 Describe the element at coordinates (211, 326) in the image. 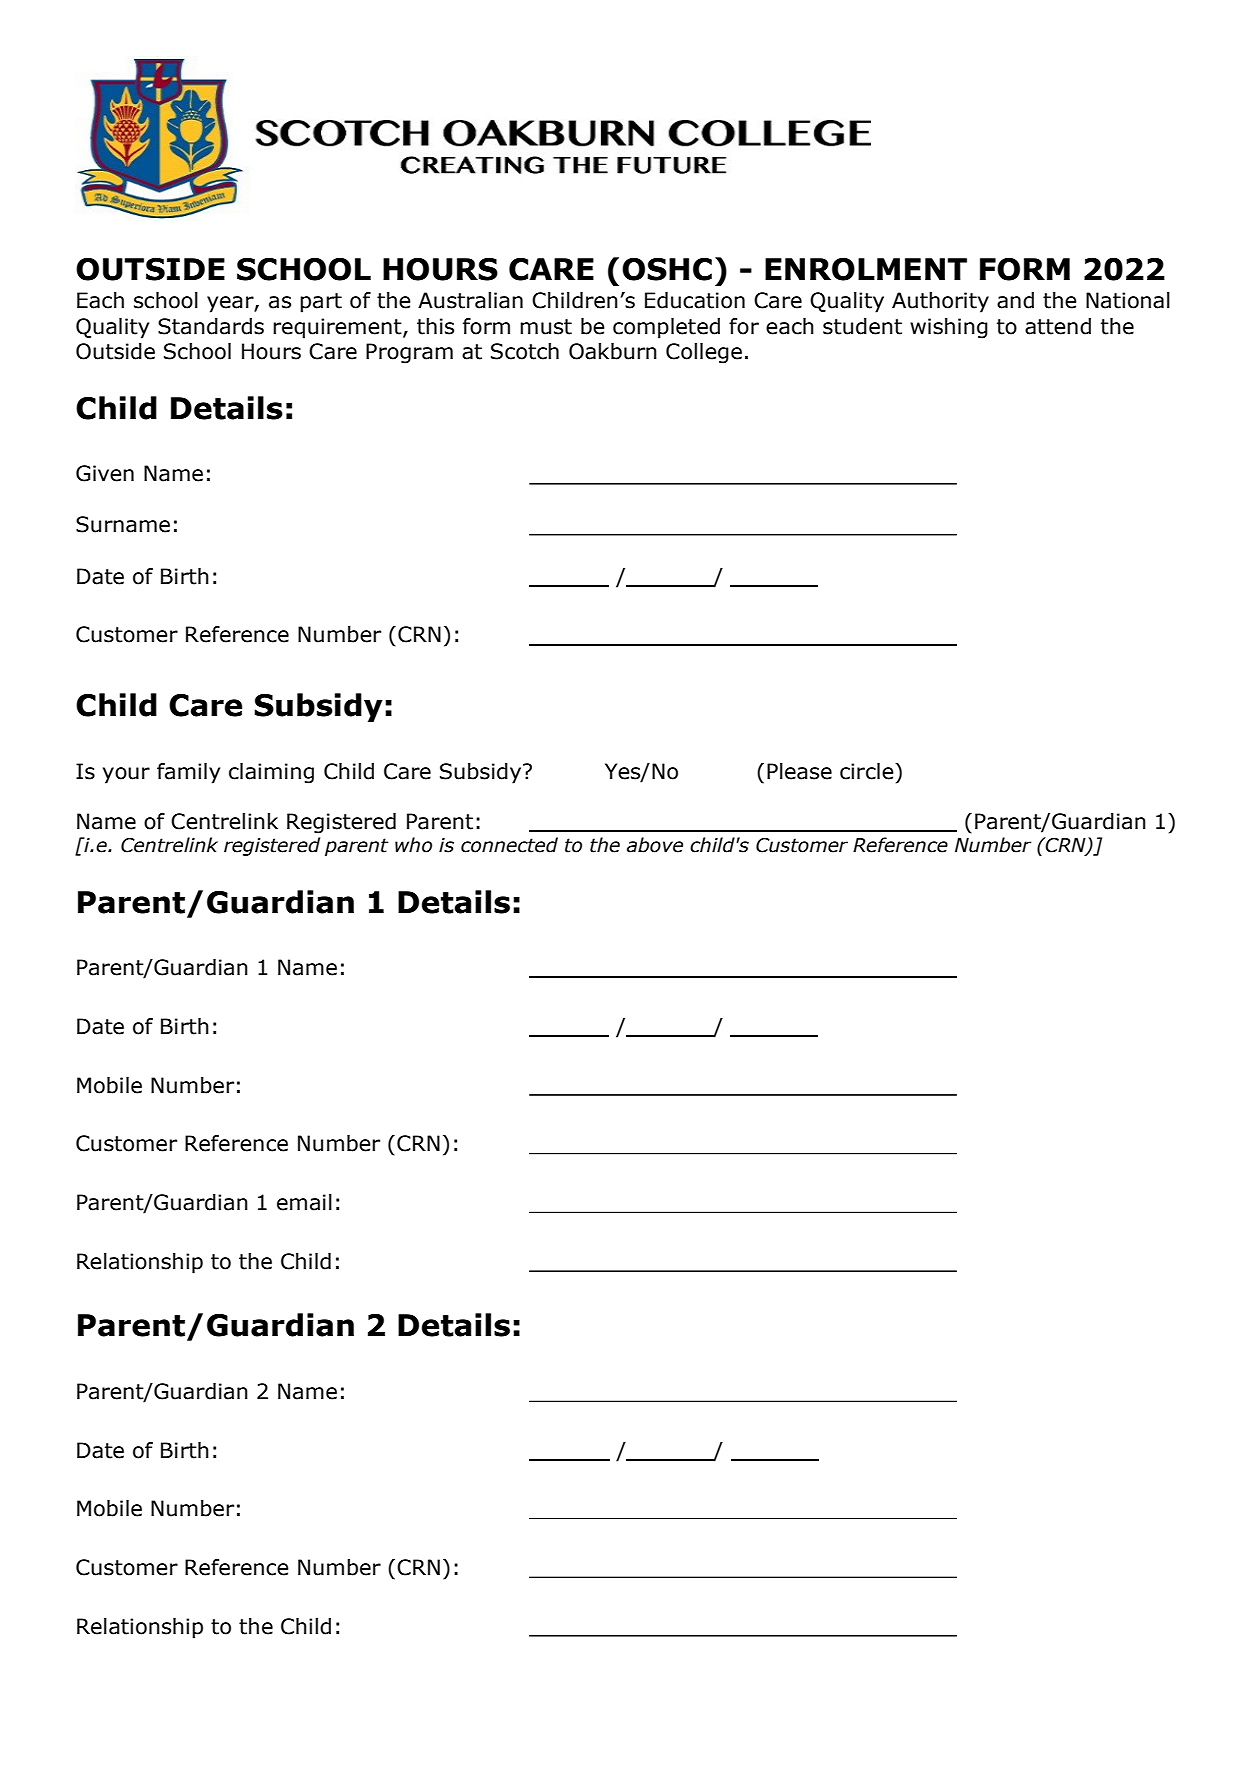

I see `Standards` at that location.
